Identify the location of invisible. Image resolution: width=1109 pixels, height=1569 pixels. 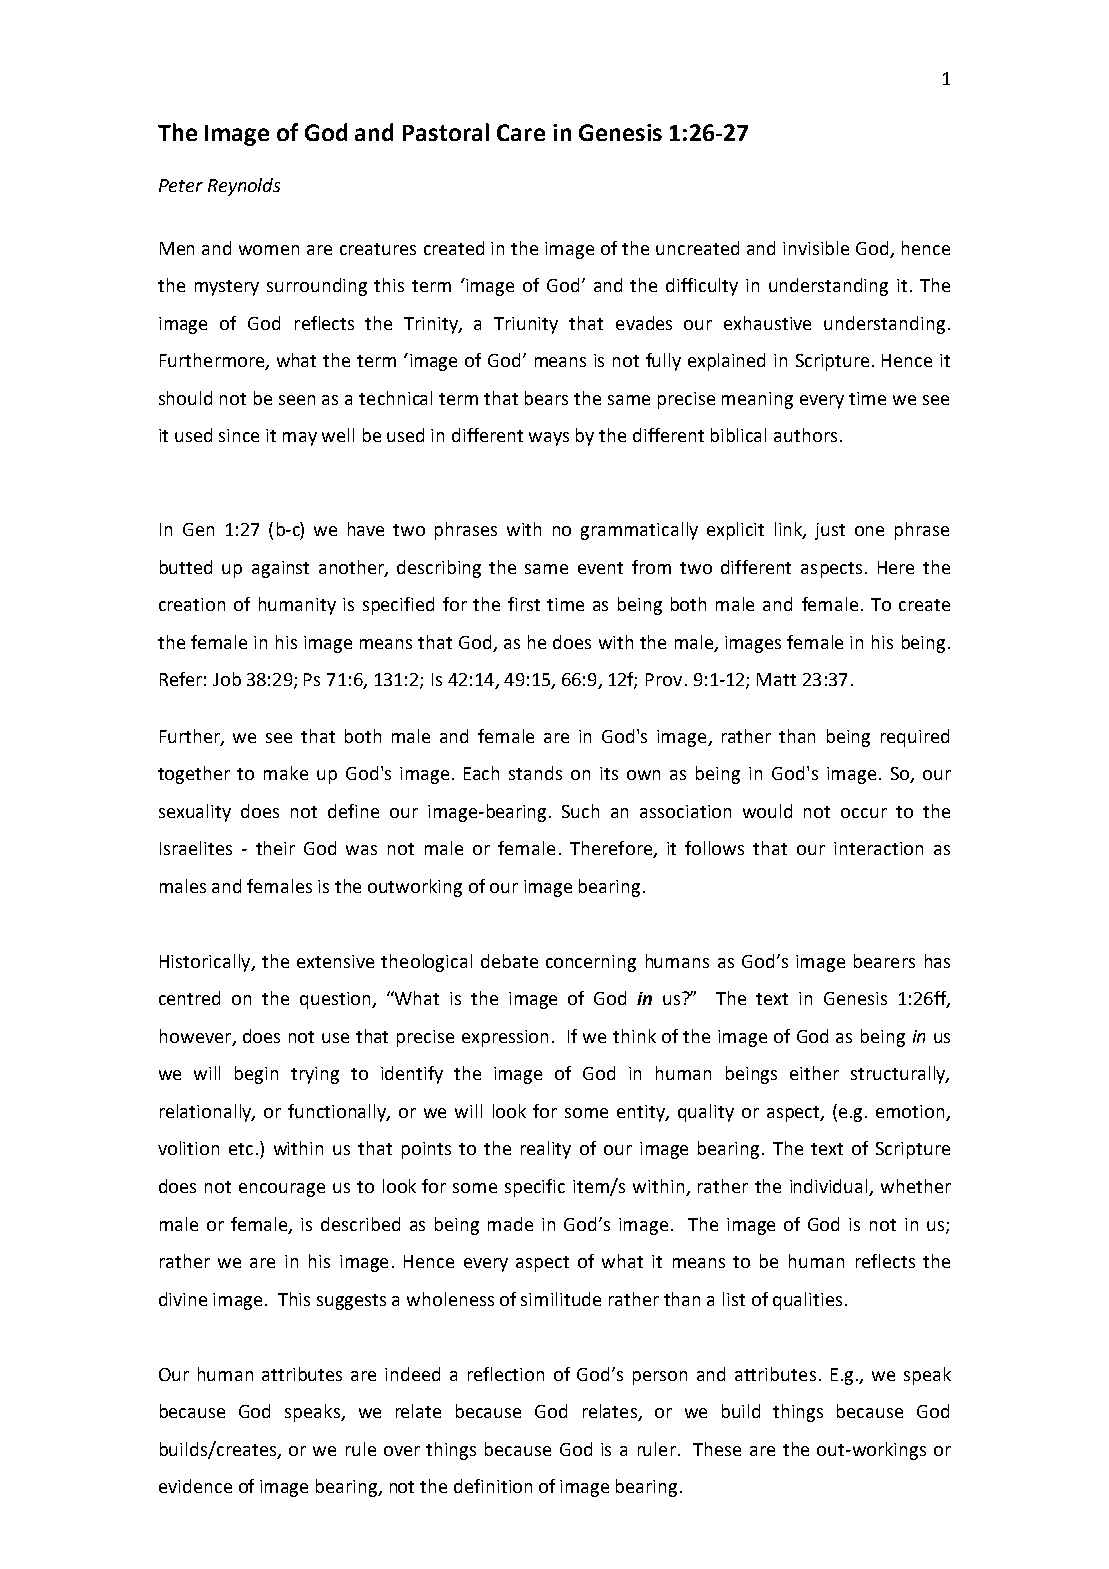
(816, 248).
